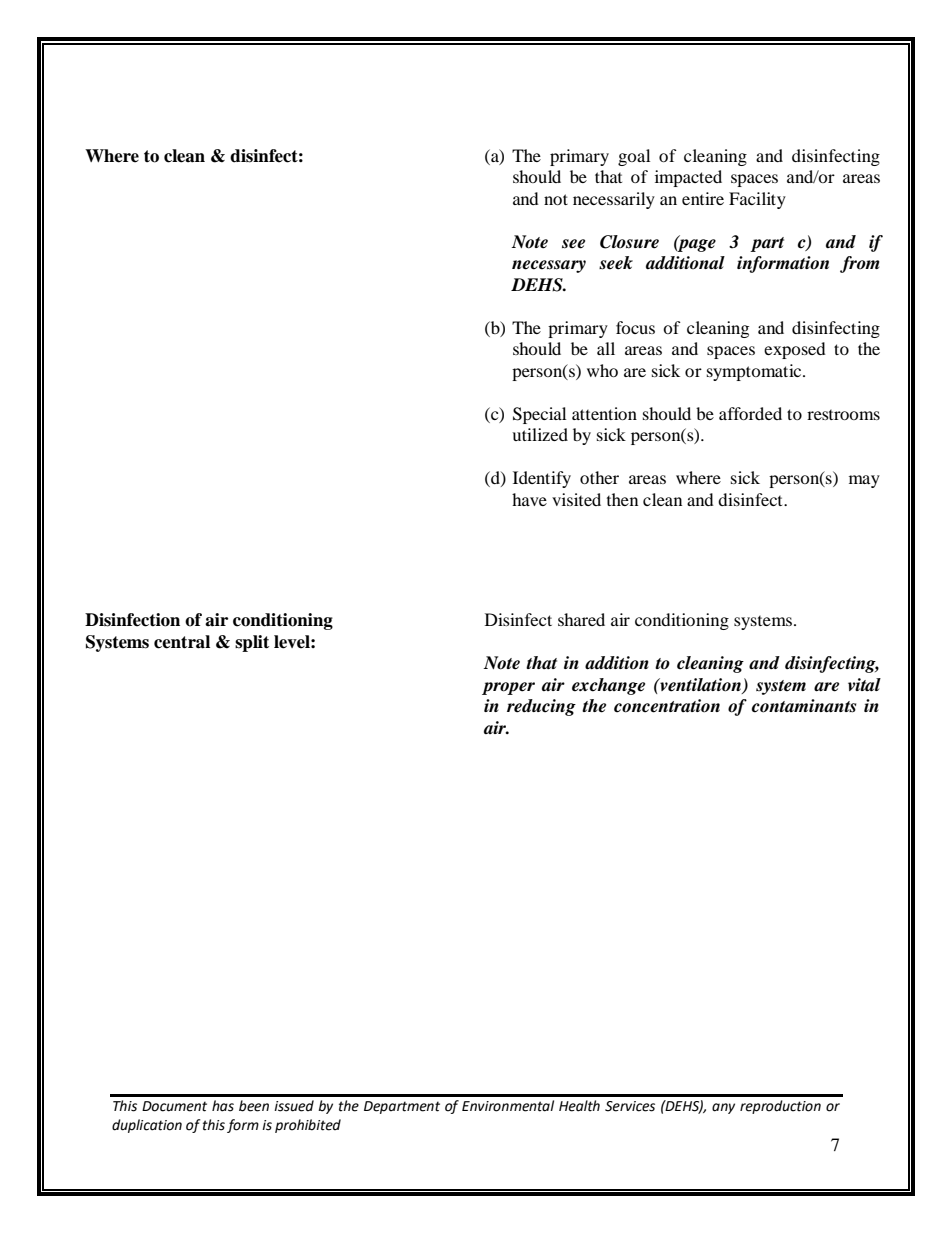 Image resolution: width=952 pixels, height=1233 pixels. What do you see at coordinates (508, 688) in the screenshot?
I see `proper` at bounding box center [508, 688].
